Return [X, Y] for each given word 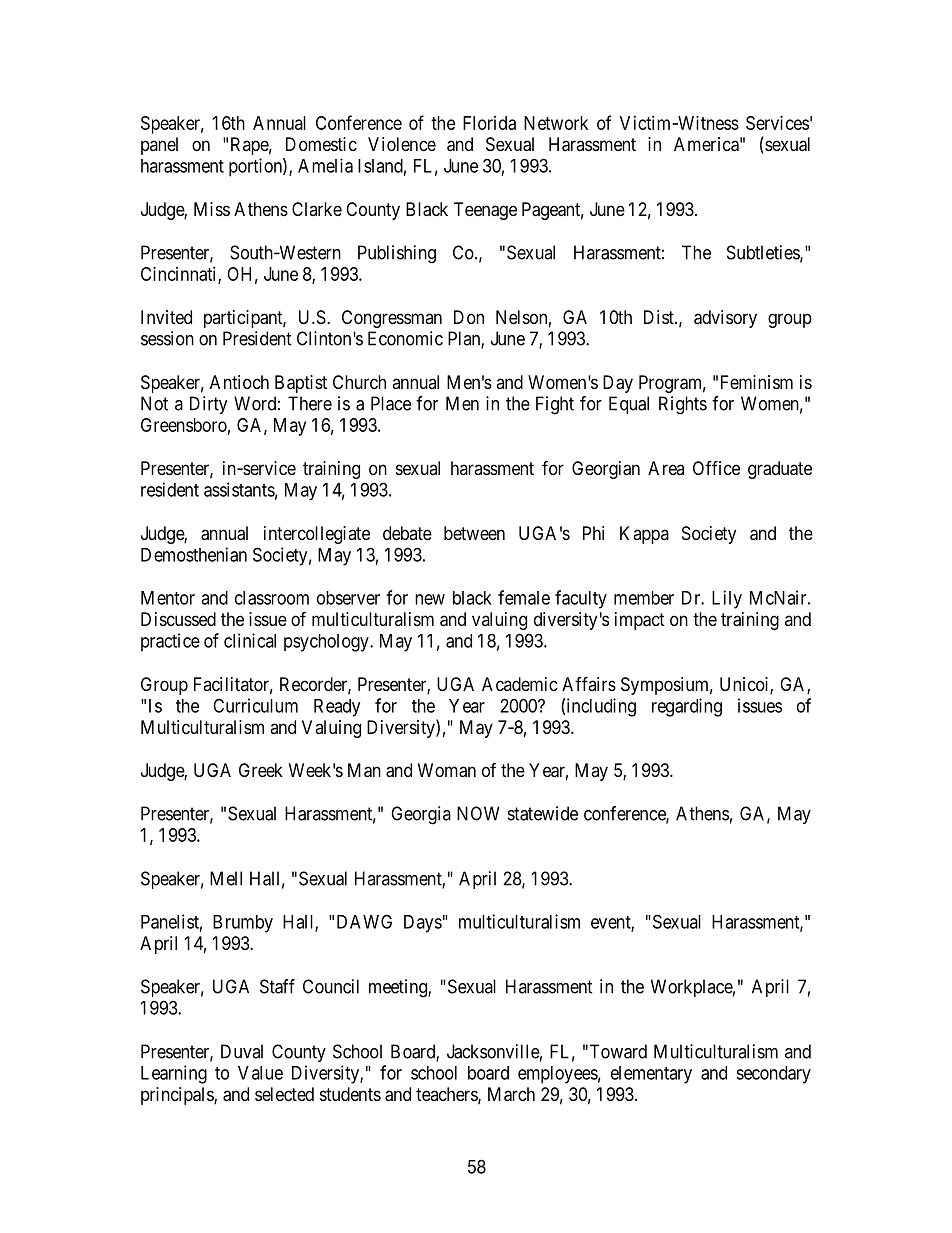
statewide [543, 813]
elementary [651, 1075]
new [430, 599]
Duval [242, 1051]
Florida [489, 123]
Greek [261, 770]
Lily [727, 599]
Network [556, 123]
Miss [212, 209]
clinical [250, 640]
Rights [683, 405]
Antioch [239, 382]
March [511, 1094]
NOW [478, 813]
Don [469, 317]
